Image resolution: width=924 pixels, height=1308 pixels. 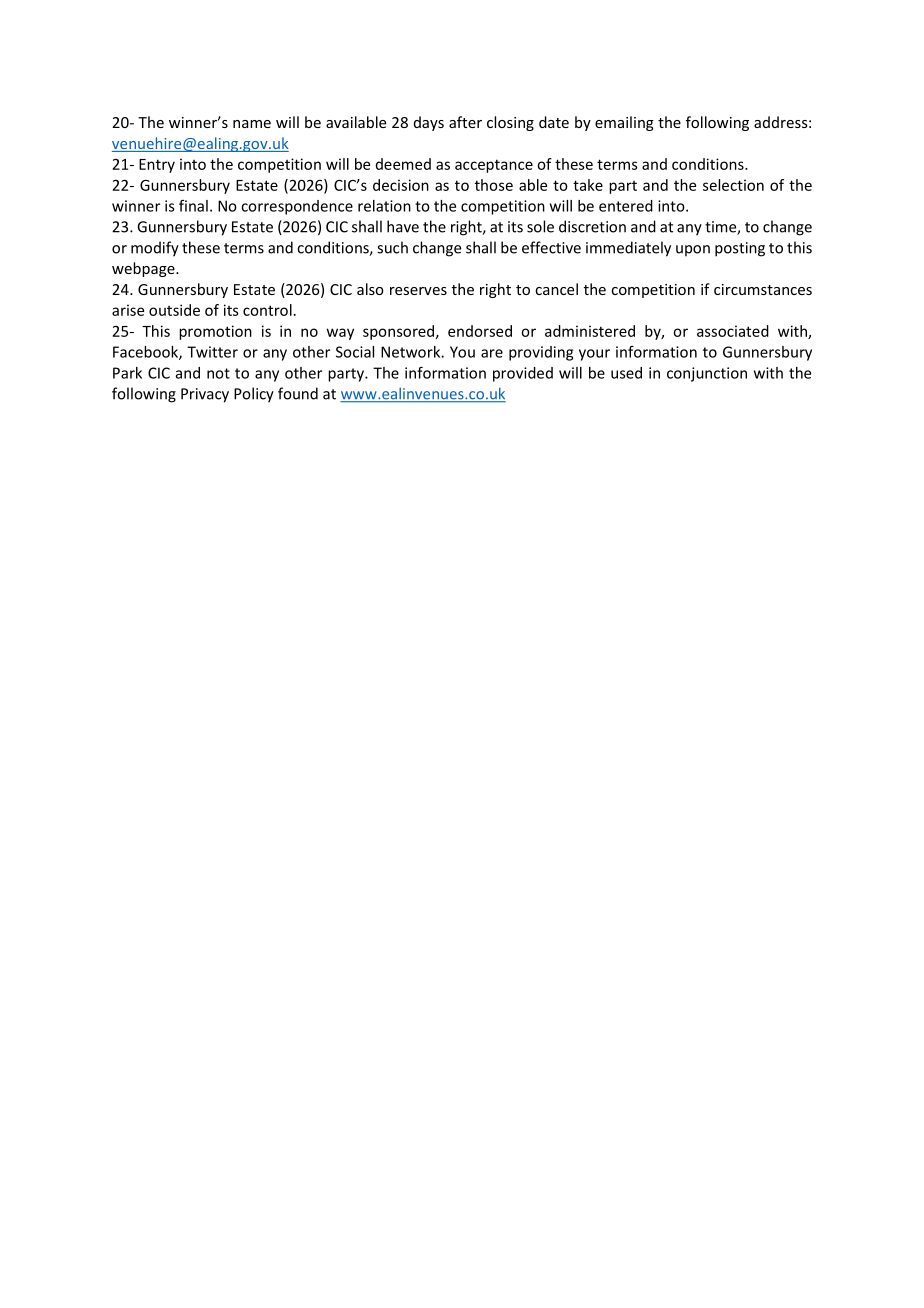 What do you see at coordinates (403, 226) in the screenshot?
I see `have` at bounding box center [403, 226].
